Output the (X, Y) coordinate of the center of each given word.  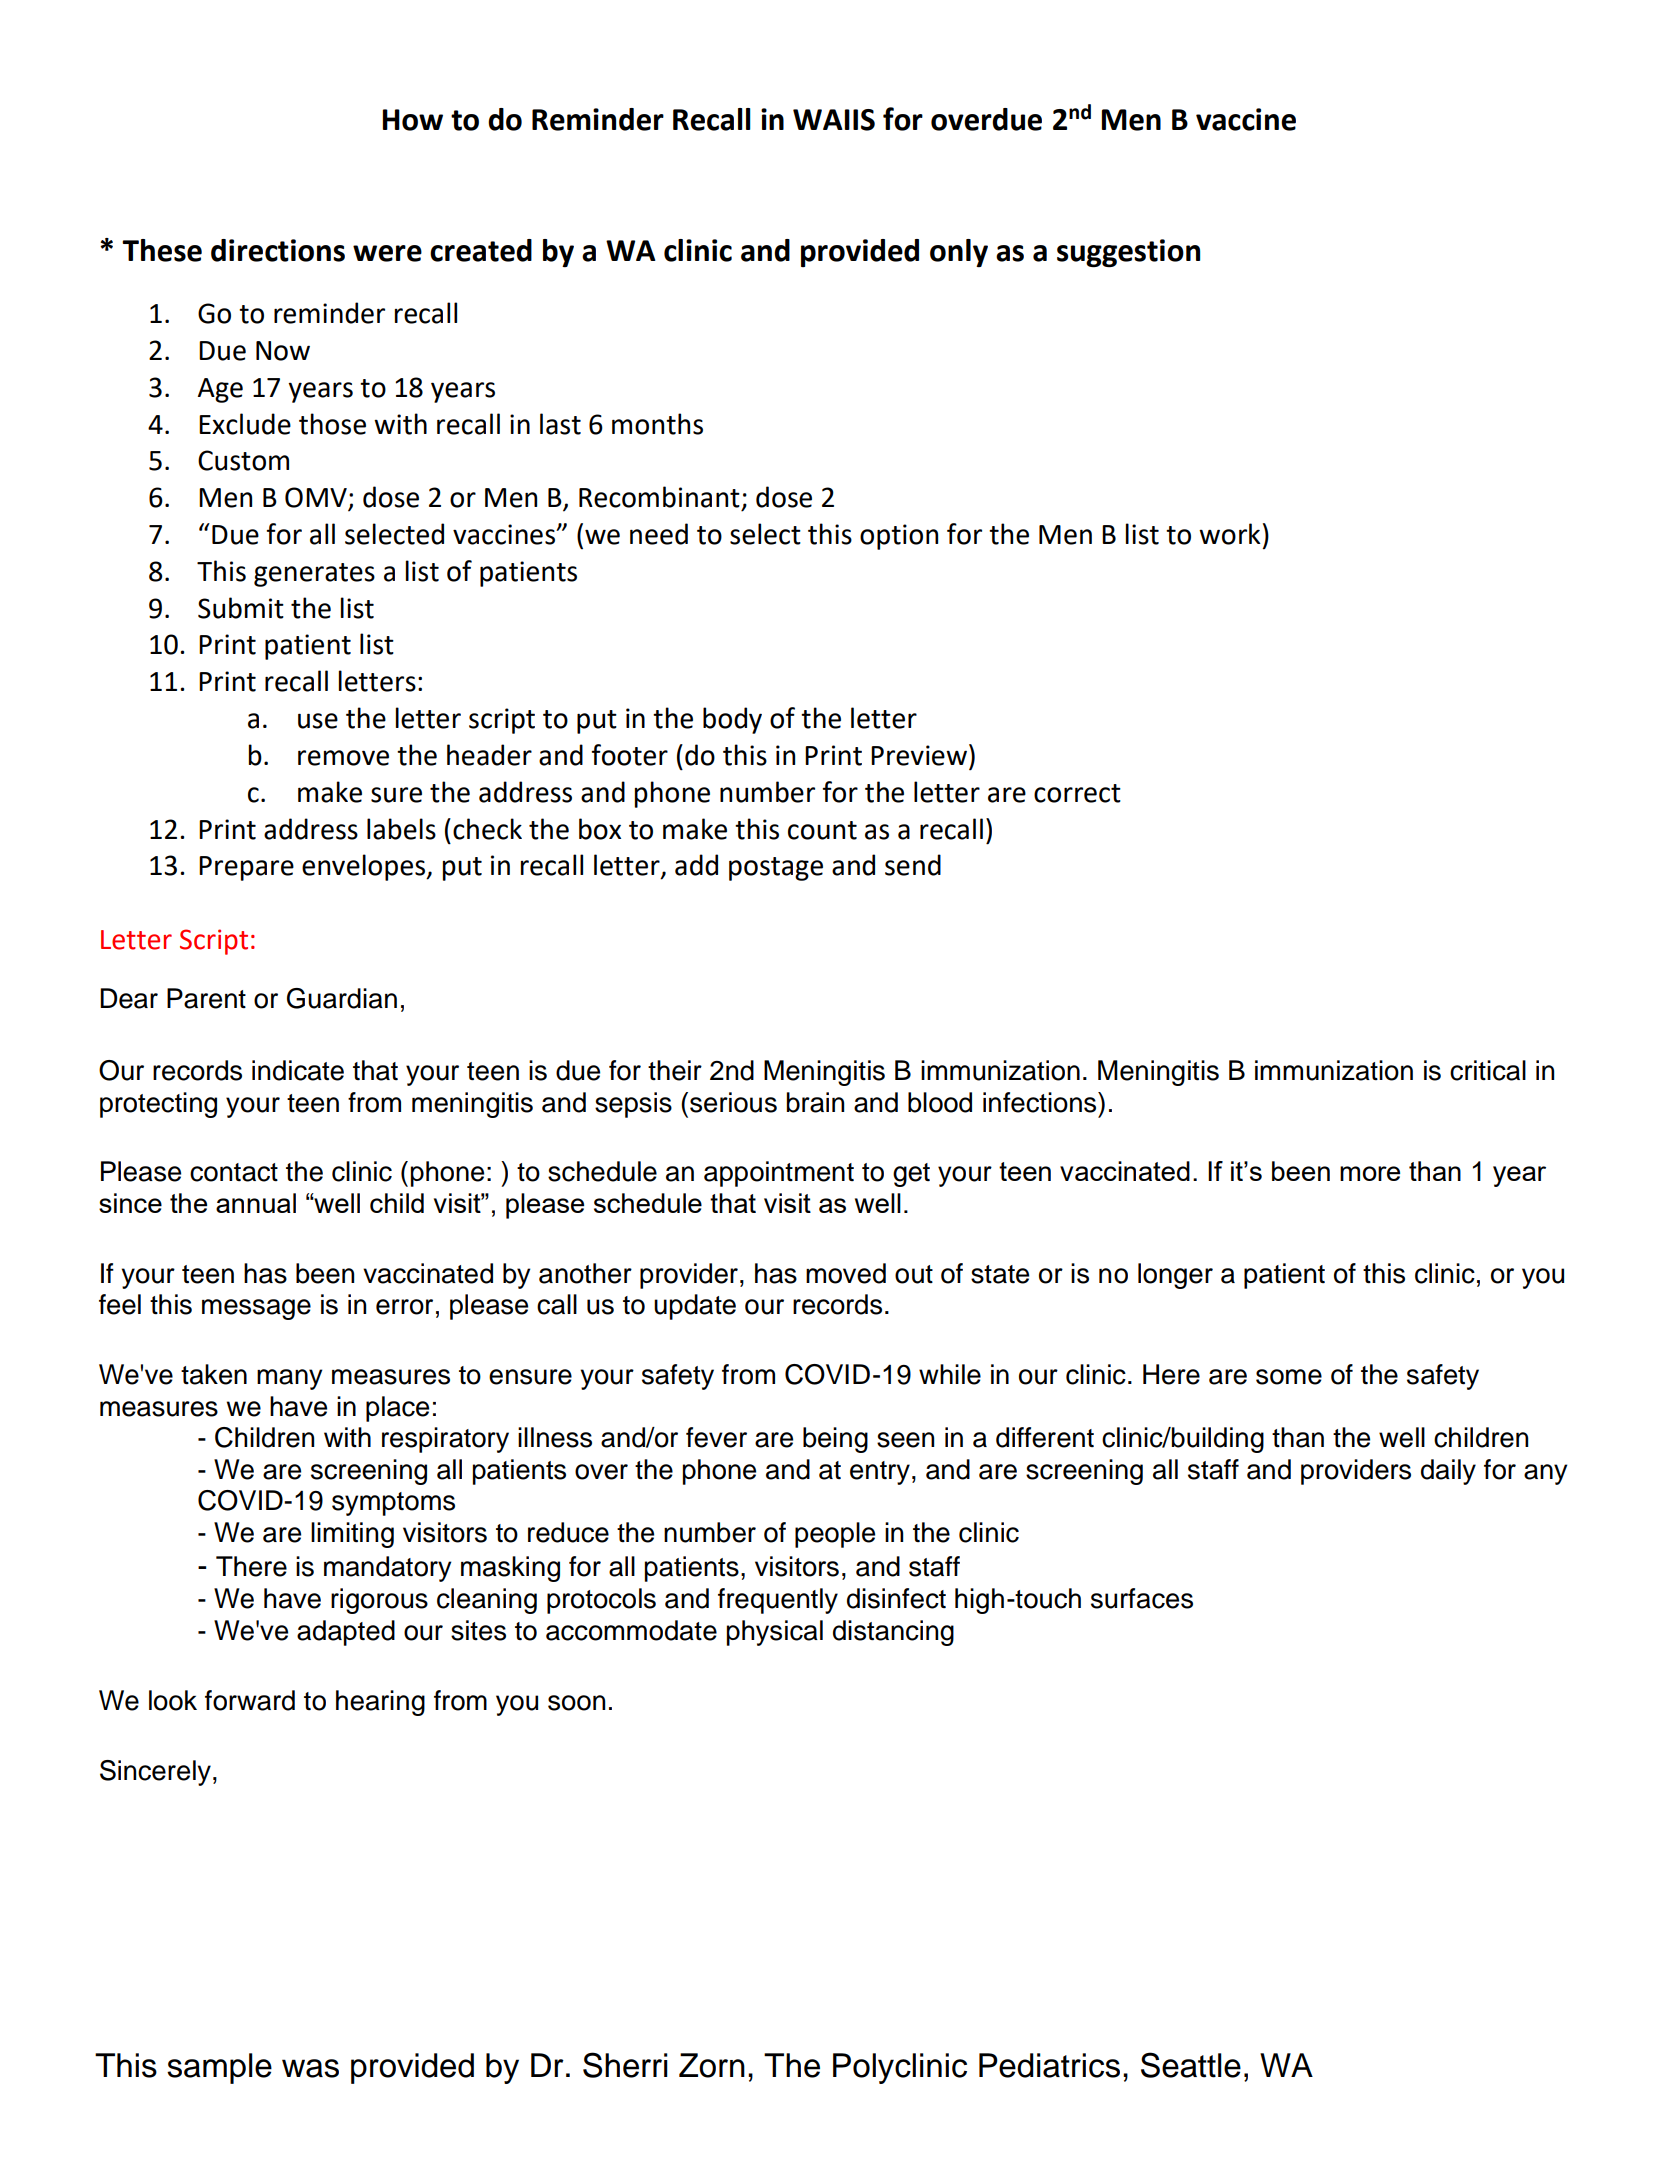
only (959, 253)
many (289, 1379)
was (310, 2068)
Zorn (712, 2065)
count (822, 830)
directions (278, 250)
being (835, 1440)
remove (343, 758)
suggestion (1128, 253)
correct (1077, 793)
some (1289, 1377)
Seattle (1191, 2065)
